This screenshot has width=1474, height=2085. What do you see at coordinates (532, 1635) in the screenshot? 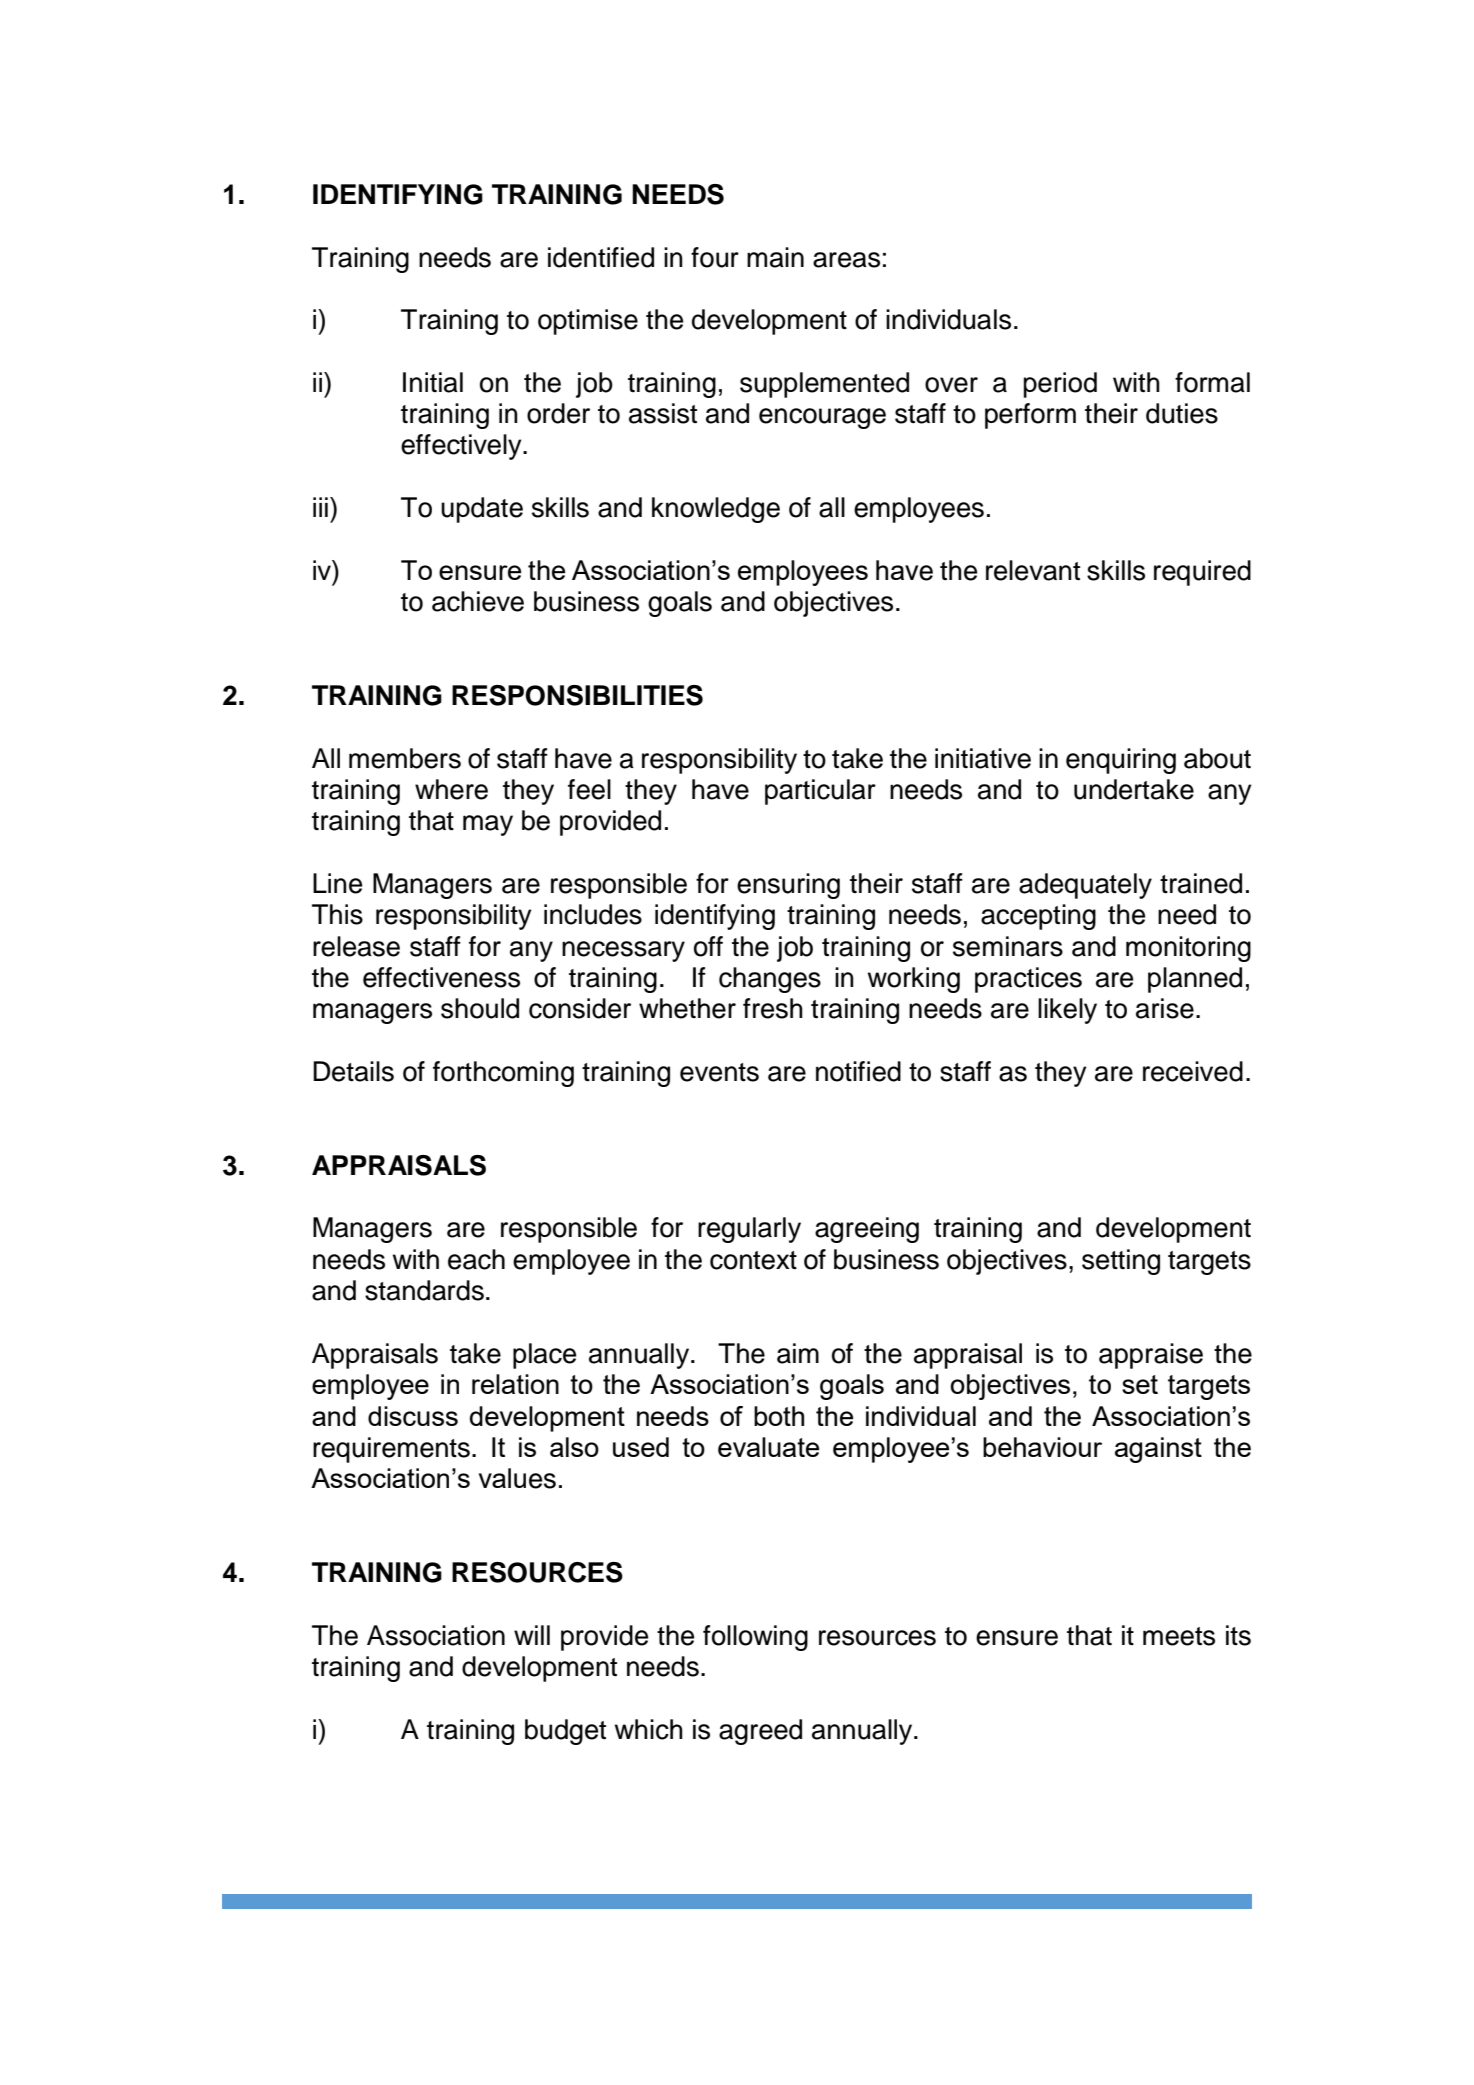
I see `will` at bounding box center [532, 1635].
